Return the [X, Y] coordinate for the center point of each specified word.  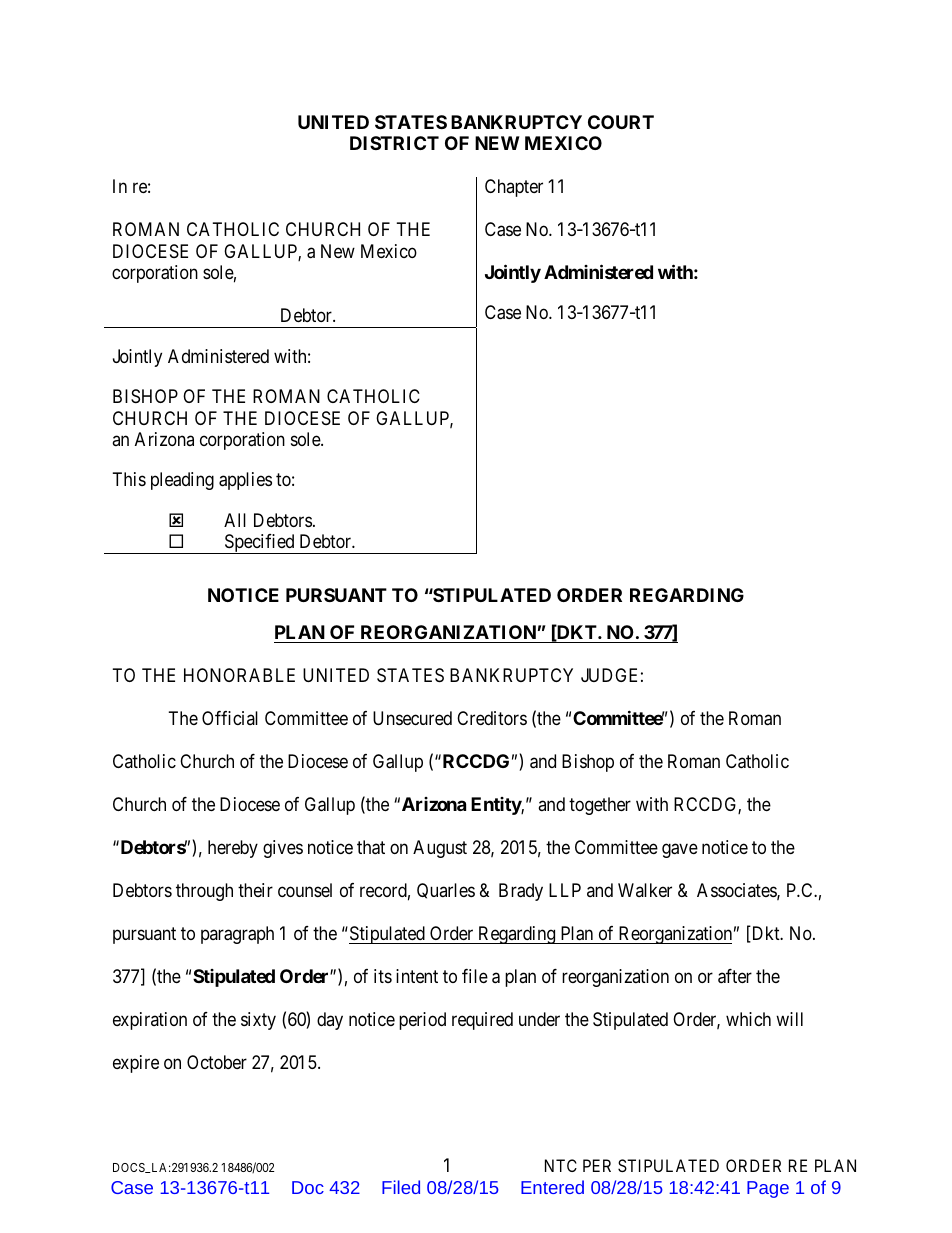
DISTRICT [394, 143]
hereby [233, 849]
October [217, 1062]
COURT [621, 122]
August [440, 849]
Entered [552, 1187]
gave [680, 851]
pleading [182, 481]
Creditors [492, 718]
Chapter [514, 188]
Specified [259, 544]
